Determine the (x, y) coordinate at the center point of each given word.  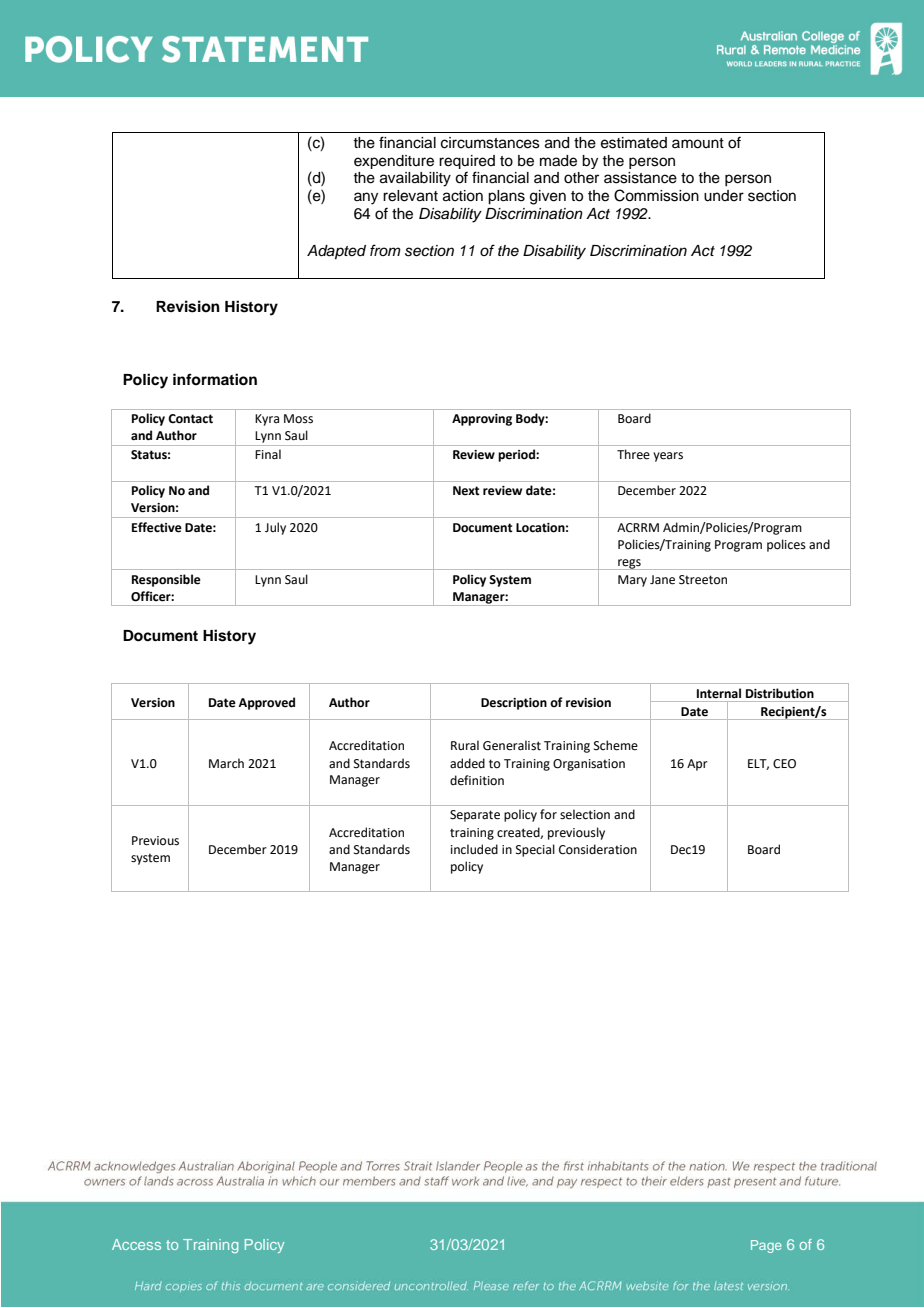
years (668, 457)
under (724, 196)
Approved (266, 703)
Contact (190, 419)
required (467, 162)
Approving (482, 420)
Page (766, 1246)
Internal (719, 693)
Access (136, 1244)
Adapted (336, 252)
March (226, 763)
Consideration (598, 849)
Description (514, 704)
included (474, 849)
